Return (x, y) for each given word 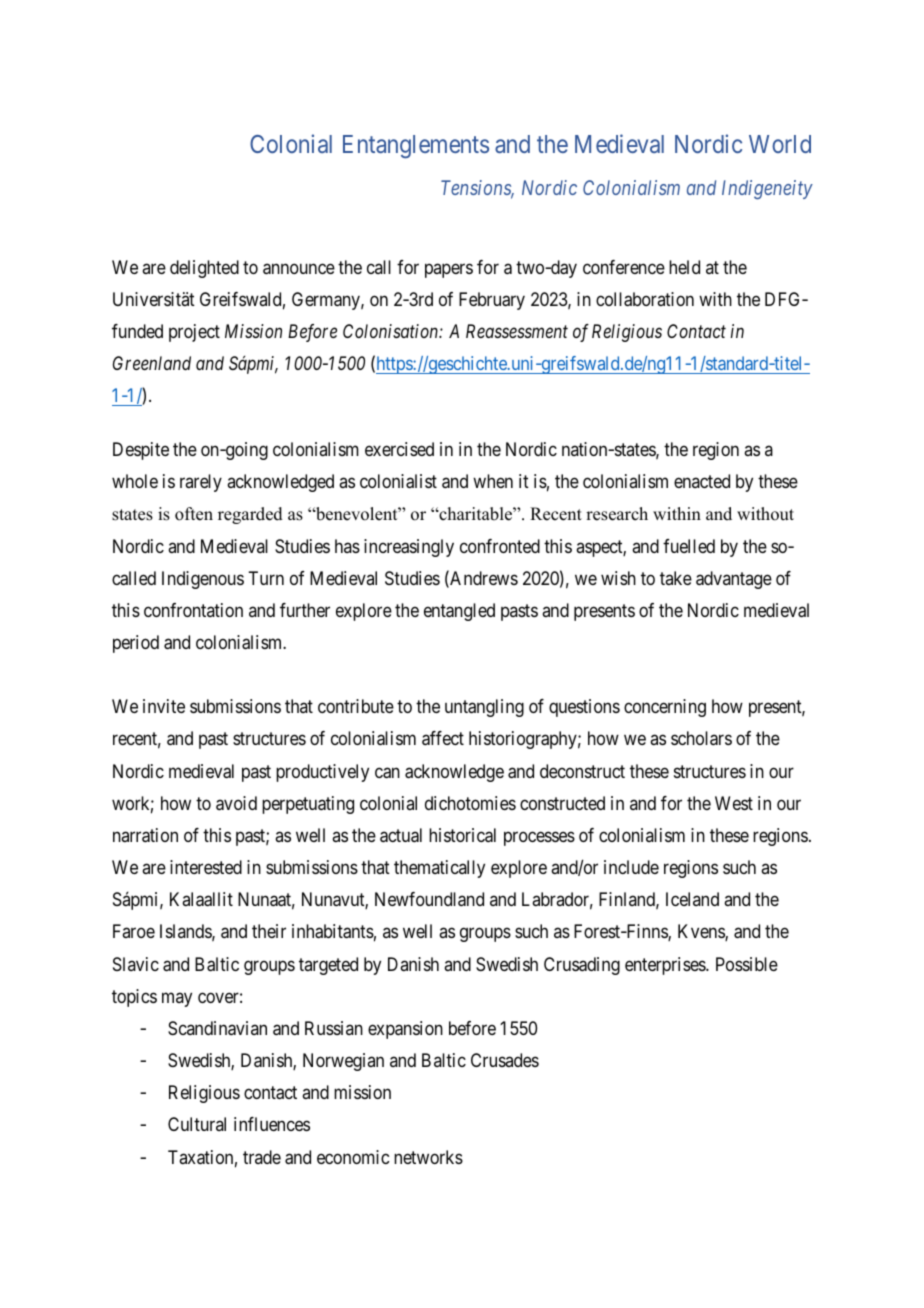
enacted (702, 481)
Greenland (152, 363)
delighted (204, 269)
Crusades (505, 1060)
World (780, 144)
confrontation (193, 610)
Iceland (692, 899)
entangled (459, 612)
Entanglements (416, 147)
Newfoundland (429, 899)
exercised (399, 449)
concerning (665, 708)
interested (206, 867)
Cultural (197, 1124)
